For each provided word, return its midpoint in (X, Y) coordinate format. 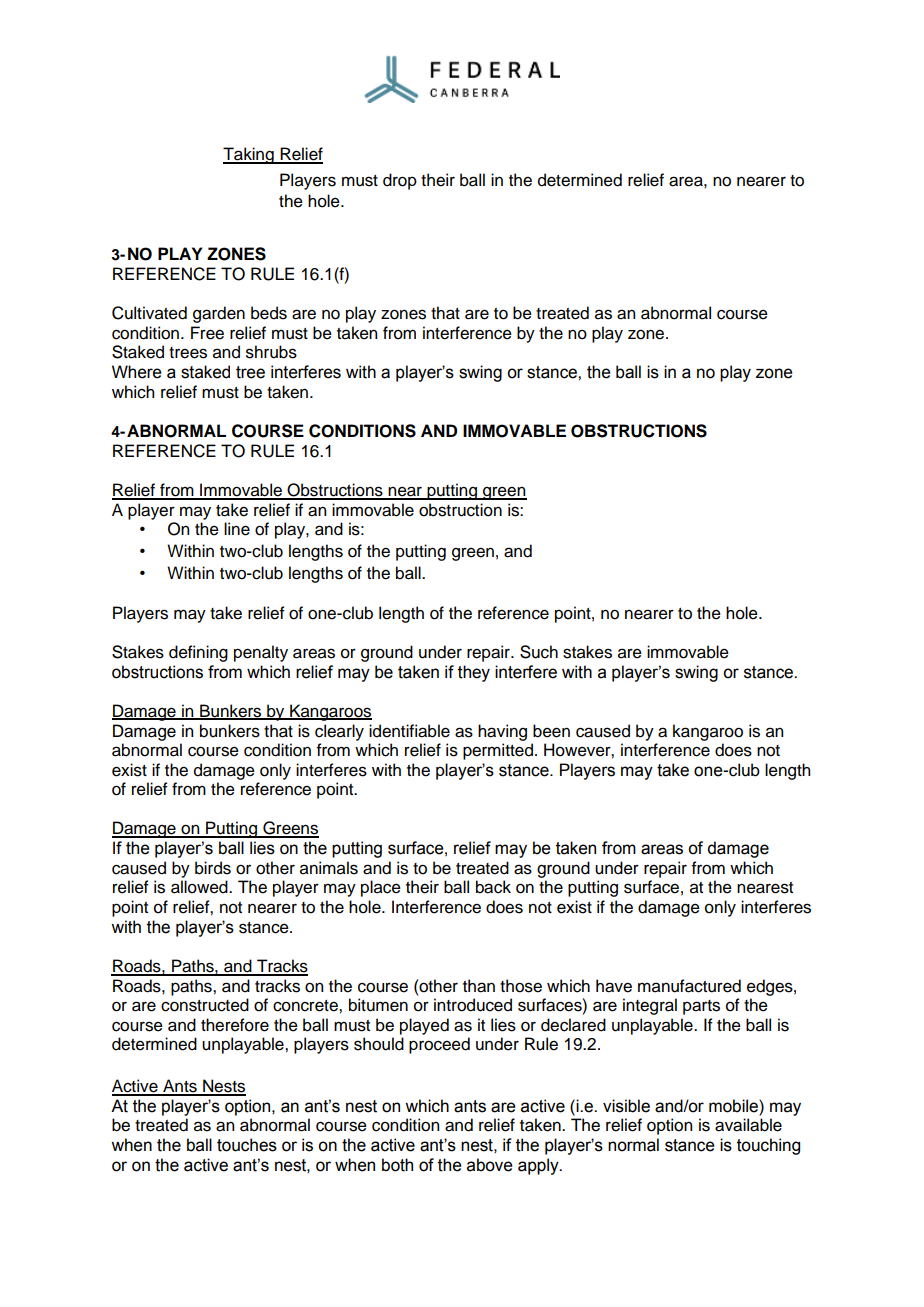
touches (247, 1145)
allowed (200, 887)
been (551, 731)
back (493, 887)
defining (198, 653)
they (474, 673)
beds (269, 313)
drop (400, 181)
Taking (249, 155)
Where (137, 372)
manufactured (689, 986)
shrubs (271, 352)
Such (539, 652)
